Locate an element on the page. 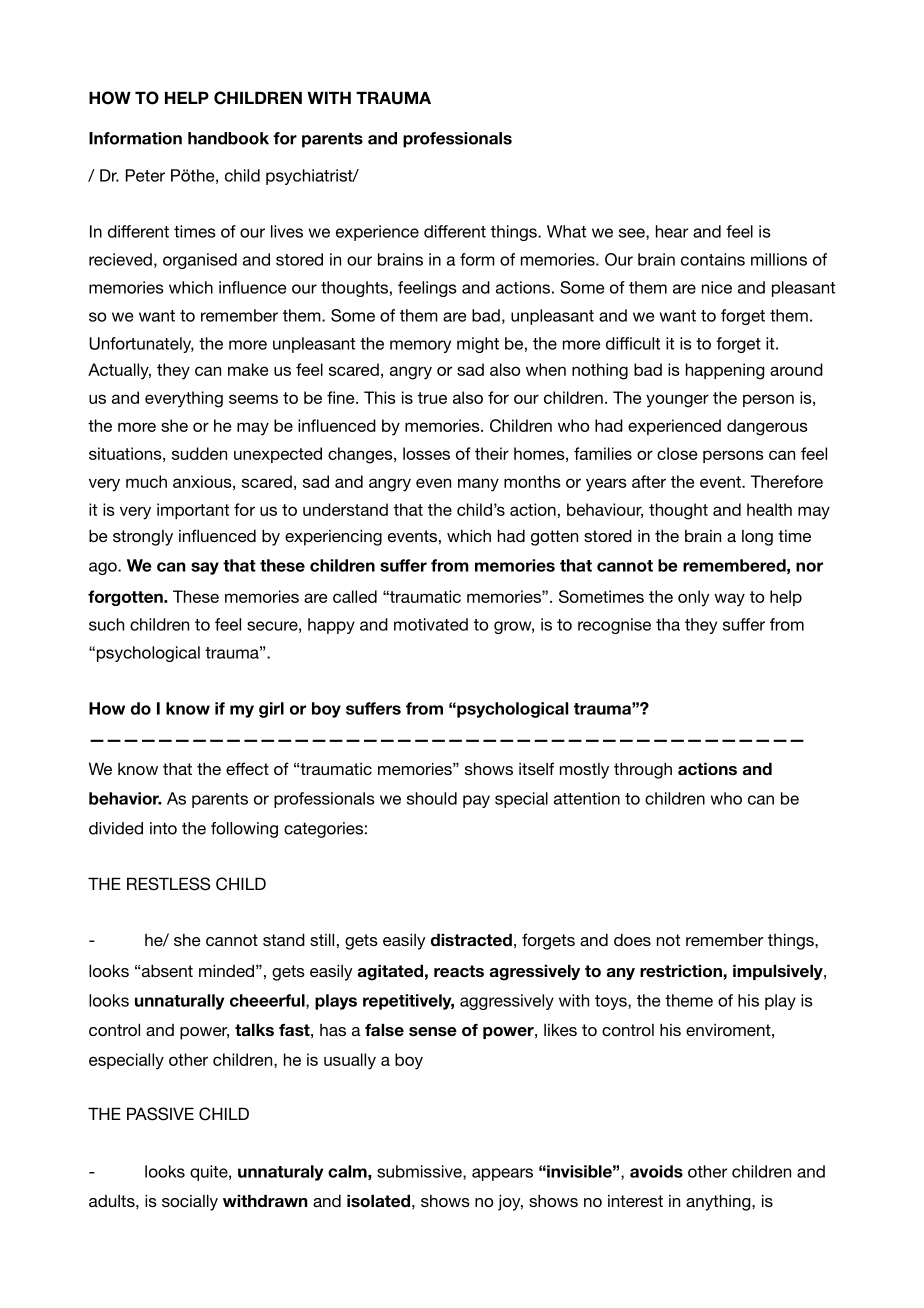  socially is located at coordinates (190, 1202).
